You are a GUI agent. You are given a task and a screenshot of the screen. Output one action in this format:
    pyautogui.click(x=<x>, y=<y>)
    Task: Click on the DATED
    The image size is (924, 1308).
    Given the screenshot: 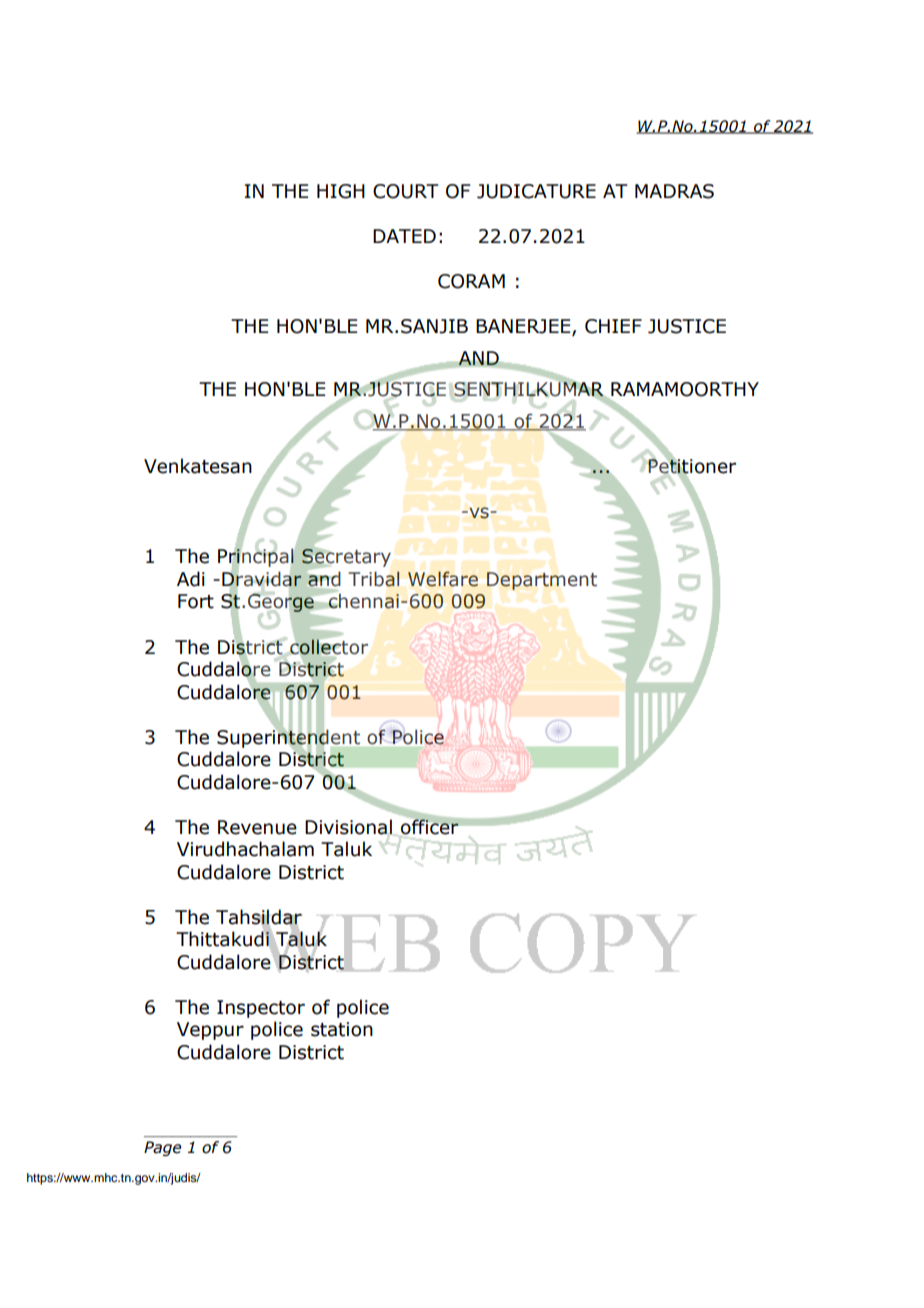 What is the action you would take?
    pyautogui.click(x=404, y=236)
